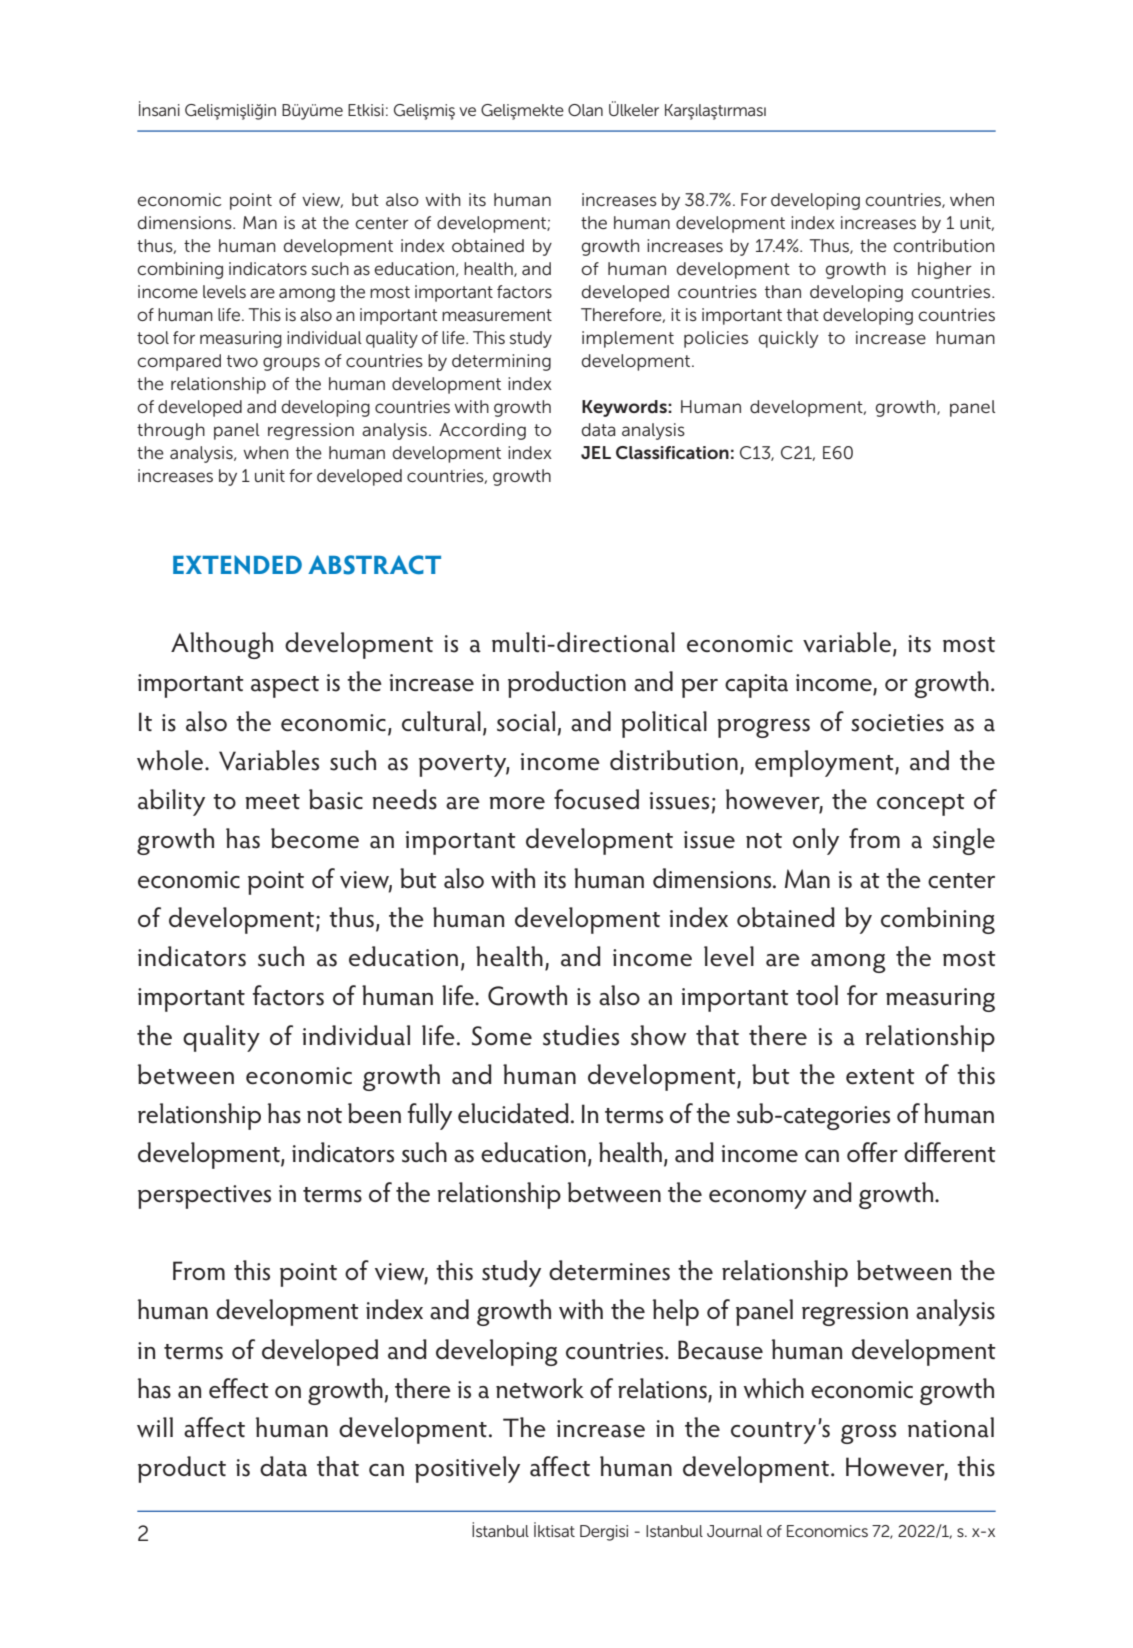 The height and width of the image is (1648, 1133). What do you see at coordinates (513, 1113) in the image?
I see `elucidated` at bounding box center [513, 1113].
